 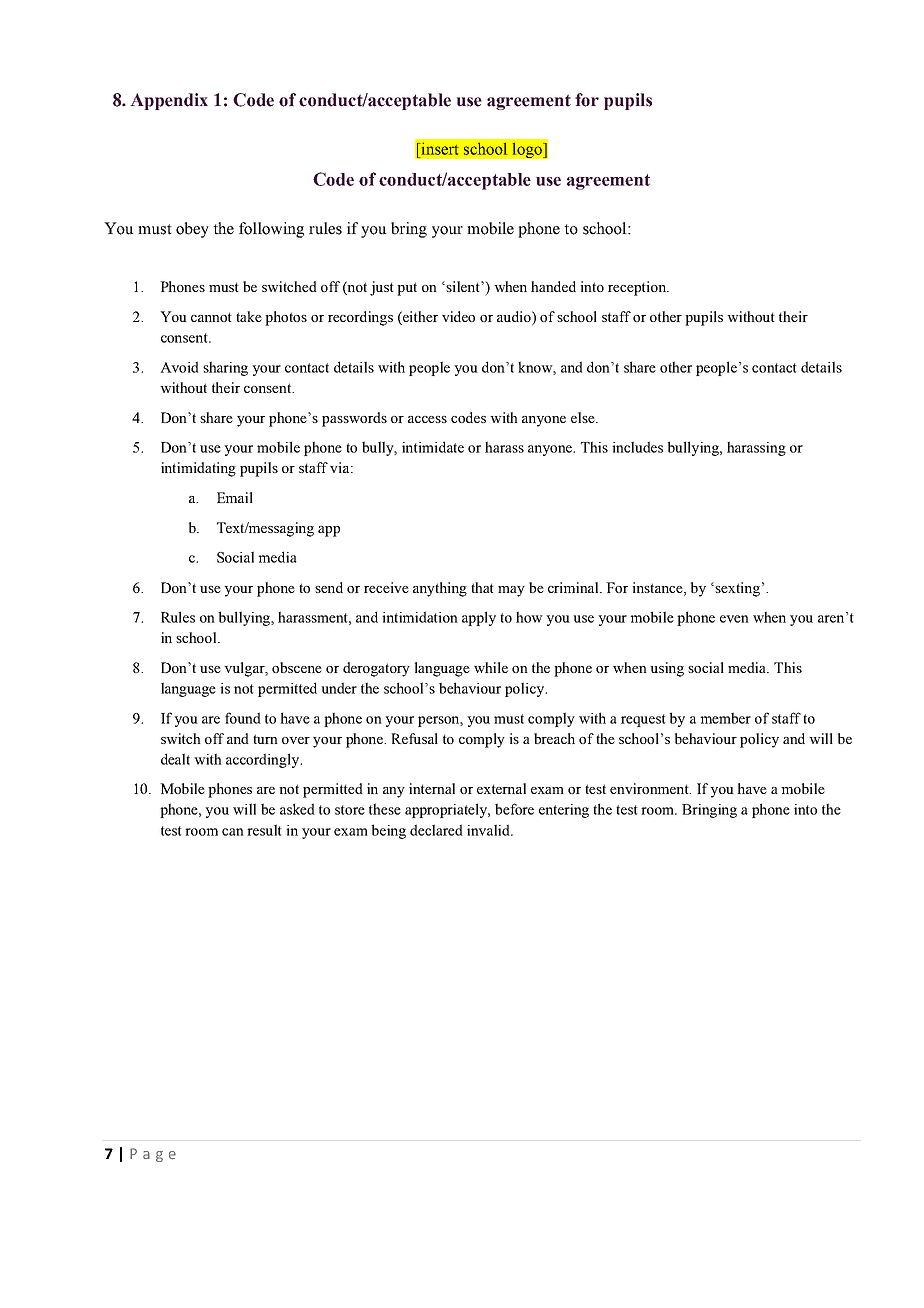 What do you see at coordinates (638, 288) in the page?
I see `reception` at bounding box center [638, 288].
